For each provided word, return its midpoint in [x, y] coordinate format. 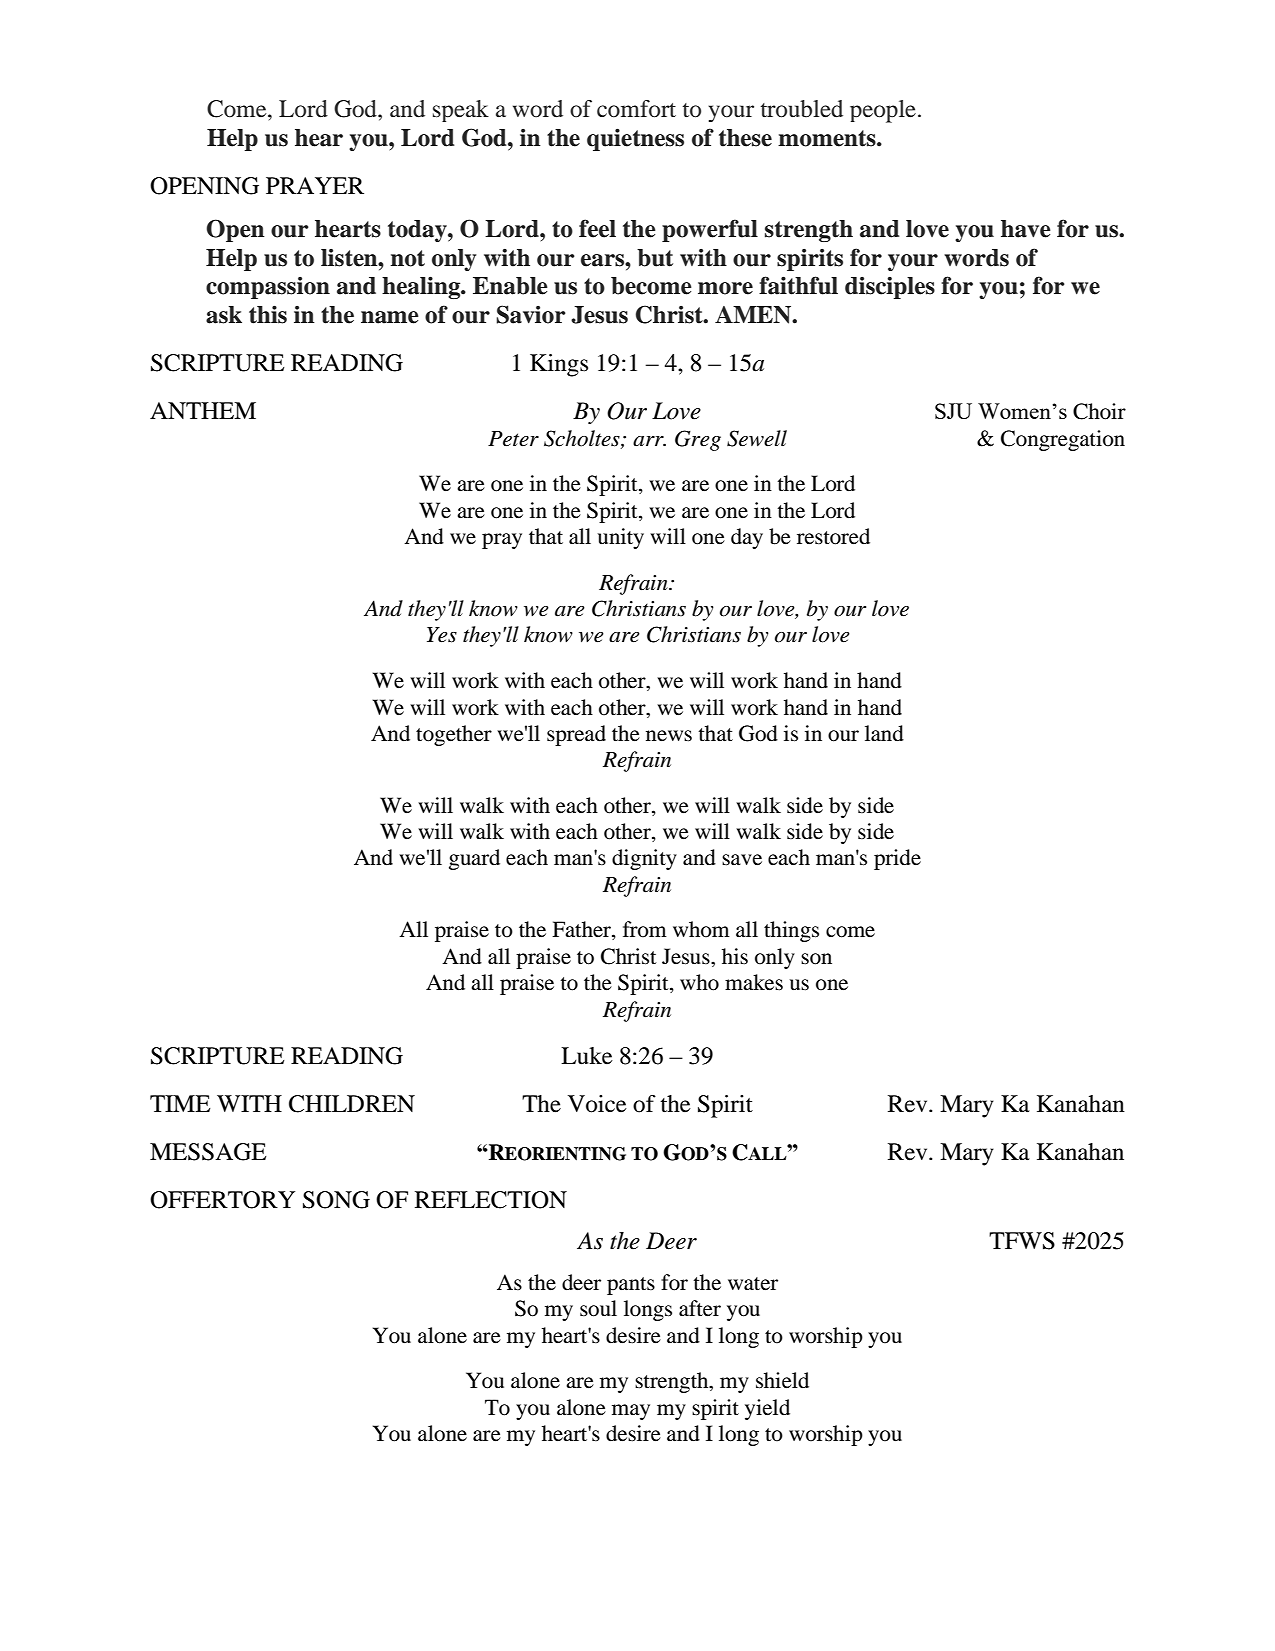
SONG [336, 1200]
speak [461, 111]
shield [782, 1380]
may [631, 1412]
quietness [635, 139]
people [883, 111]
